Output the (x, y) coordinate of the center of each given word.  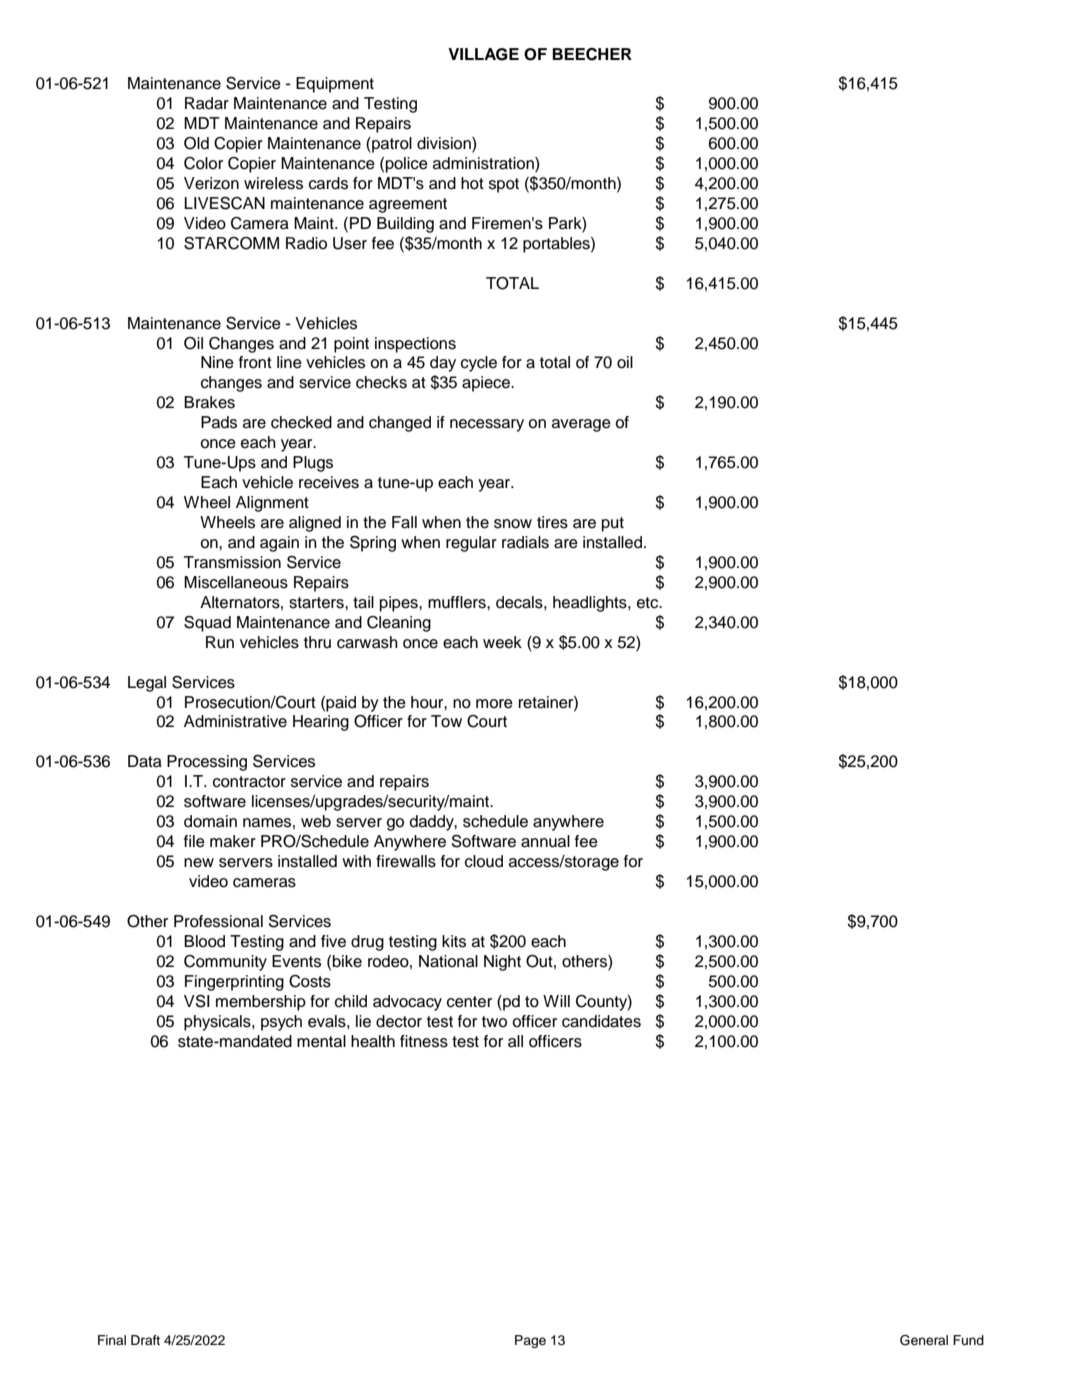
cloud (484, 861)
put (613, 524)
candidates (601, 1021)
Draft (145, 1340)
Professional (218, 921)
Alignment (272, 504)
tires (552, 522)
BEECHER (592, 54)
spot (504, 185)
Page (530, 1341)
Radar (207, 103)
